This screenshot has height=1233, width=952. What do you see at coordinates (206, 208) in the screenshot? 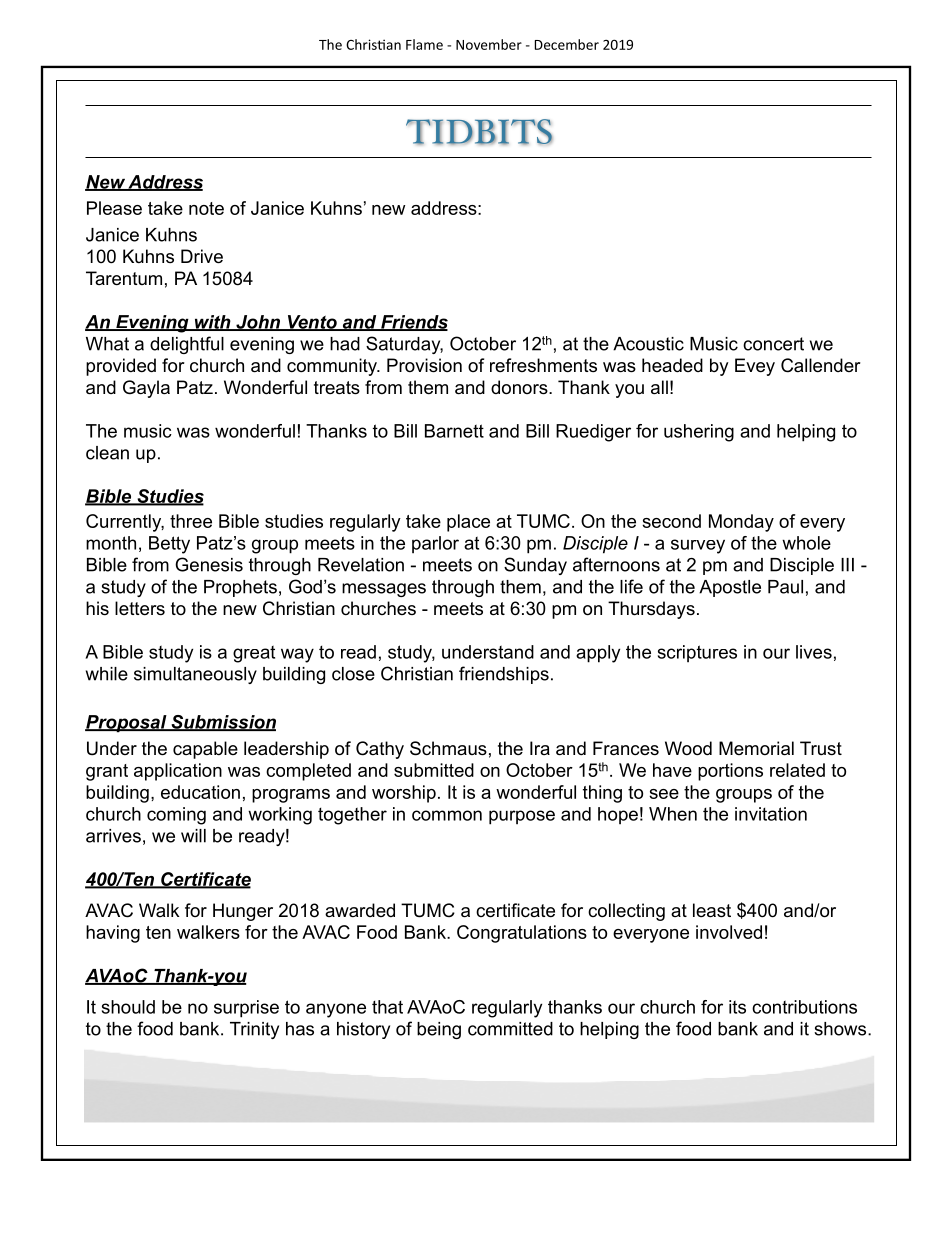
I see `note` at bounding box center [206, 208].
